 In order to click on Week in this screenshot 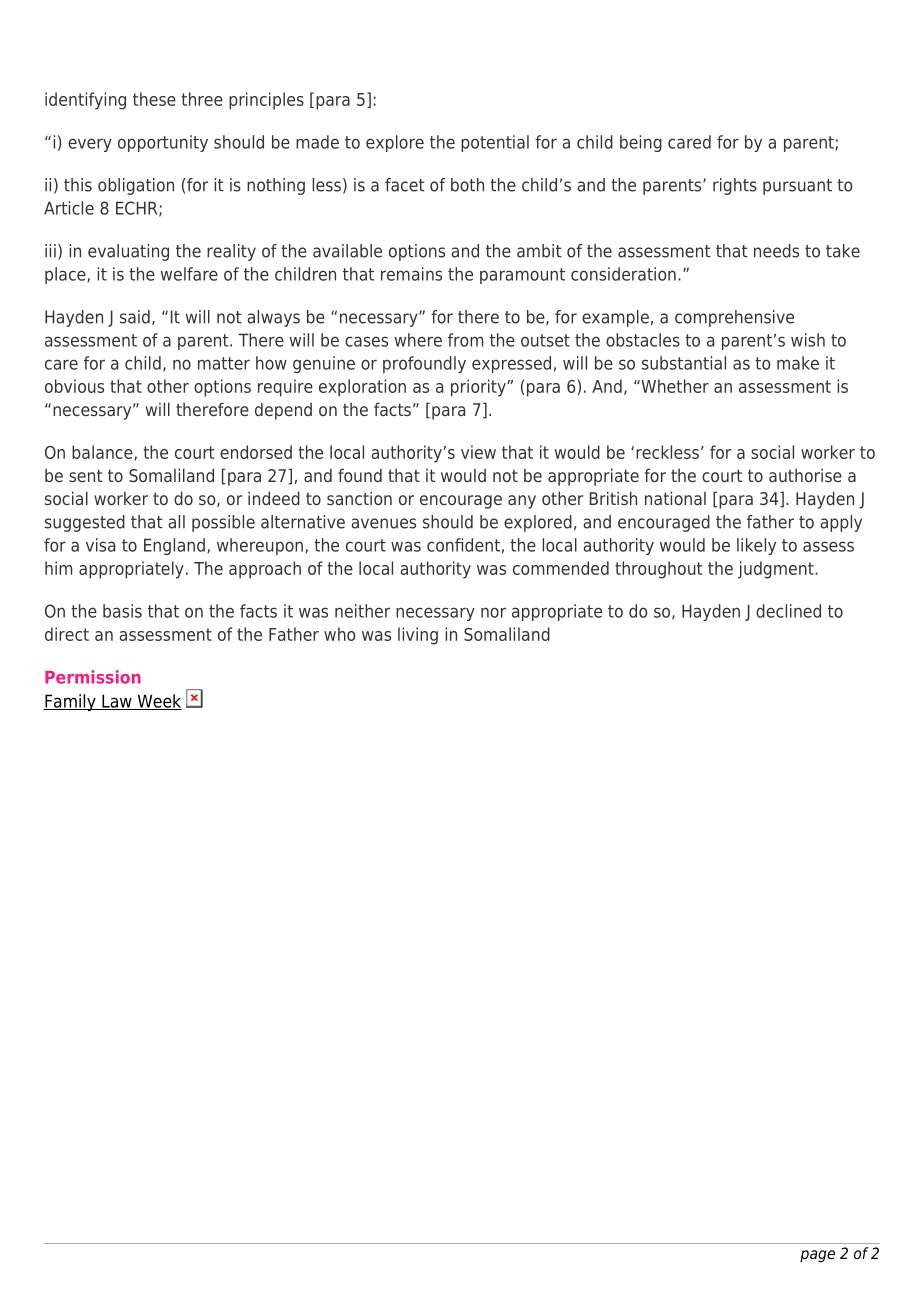, I will do `click(158, 702)`.
